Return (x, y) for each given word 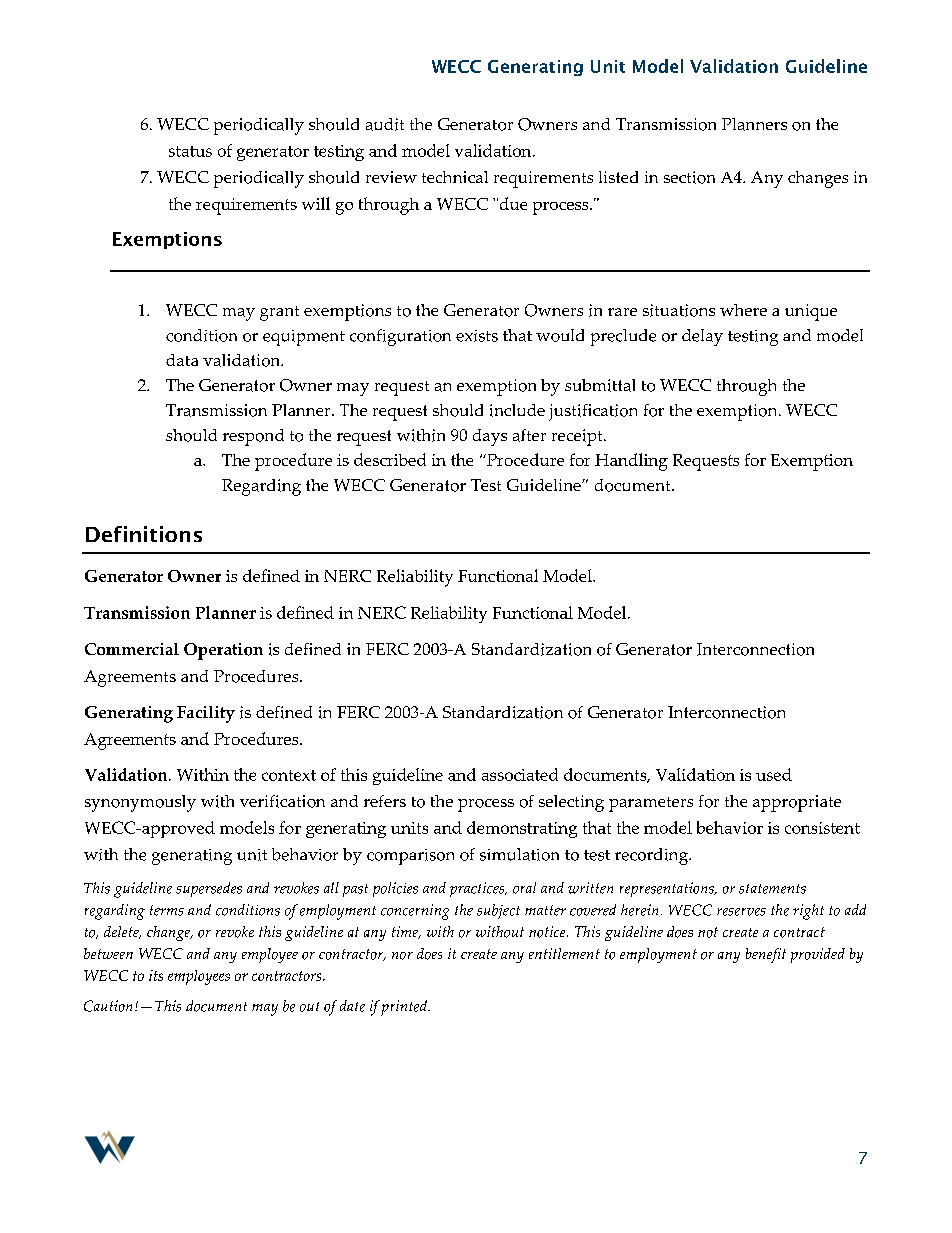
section (689, 177)
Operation (223, 651)
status (190, 151)
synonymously (140, 803)
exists (477, 336)
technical (455, 177)
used (774, 774)
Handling (631, 462)
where (743, 310)
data (182, 360)
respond (253, 437)
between (108, 953)
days (490, 437)
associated (520, 774)
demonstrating (522, 829)
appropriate (797, 803)
